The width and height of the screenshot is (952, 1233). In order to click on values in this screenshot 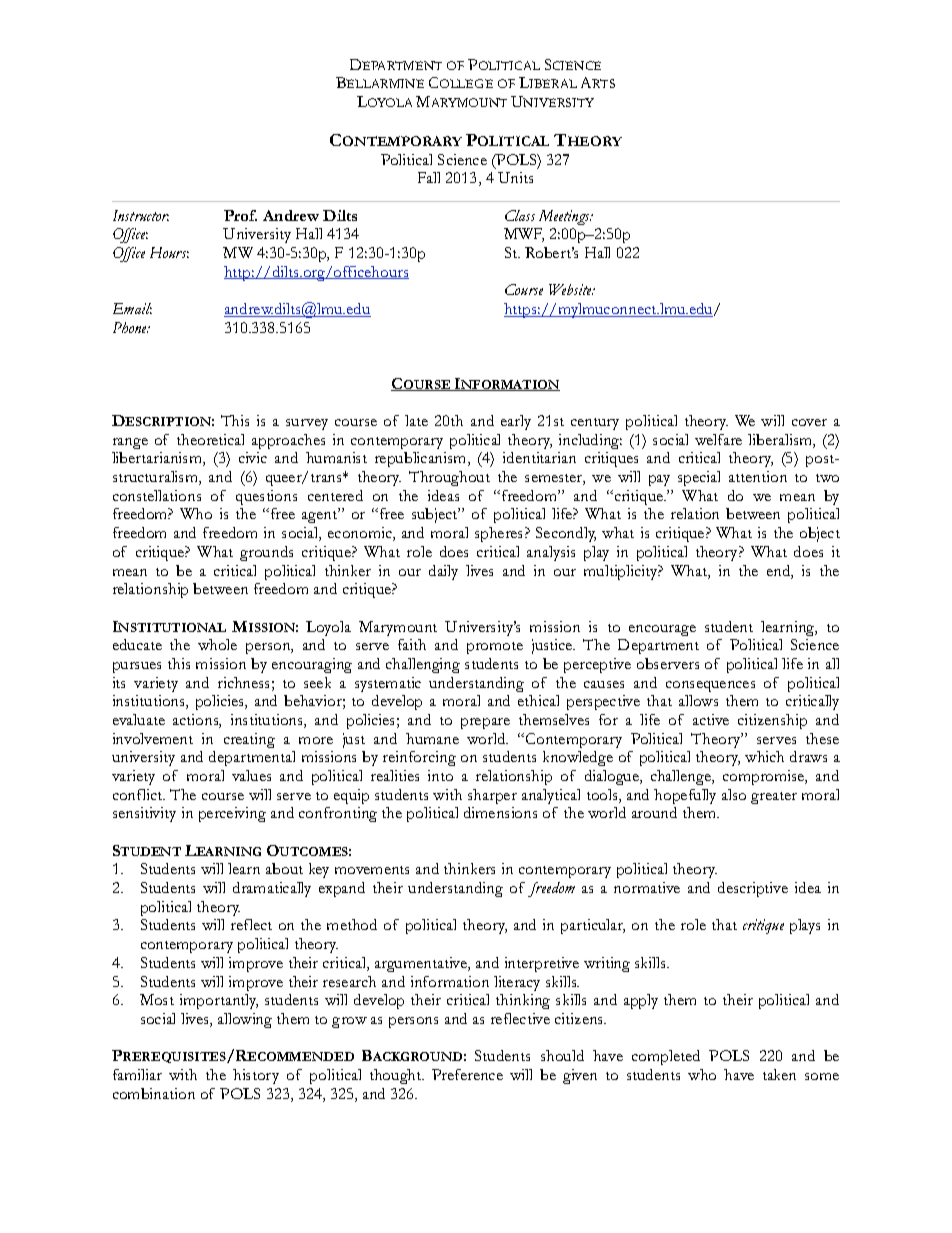, I will do `click(251, 775)`.
